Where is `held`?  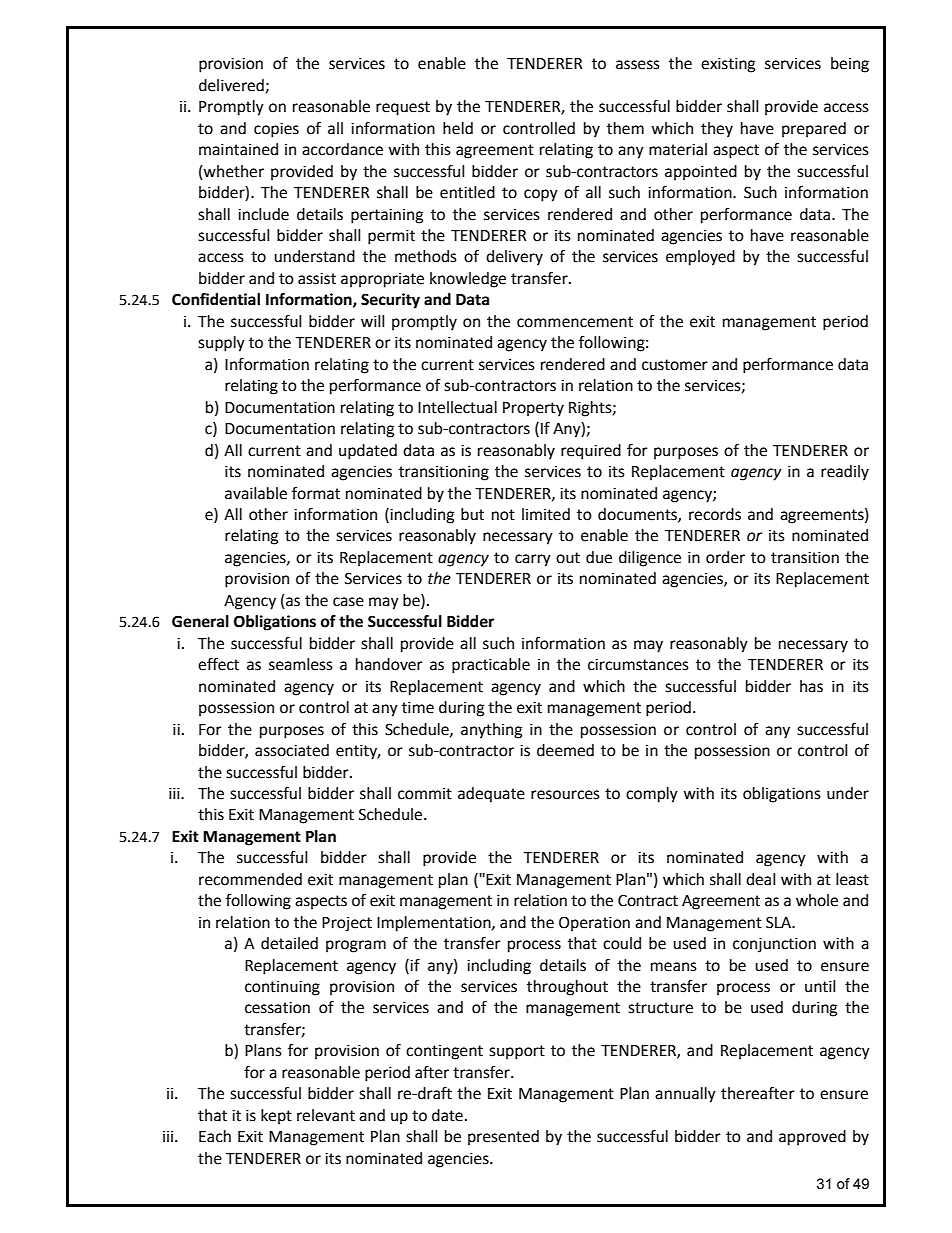
held is located at coordinates (458, 128).
